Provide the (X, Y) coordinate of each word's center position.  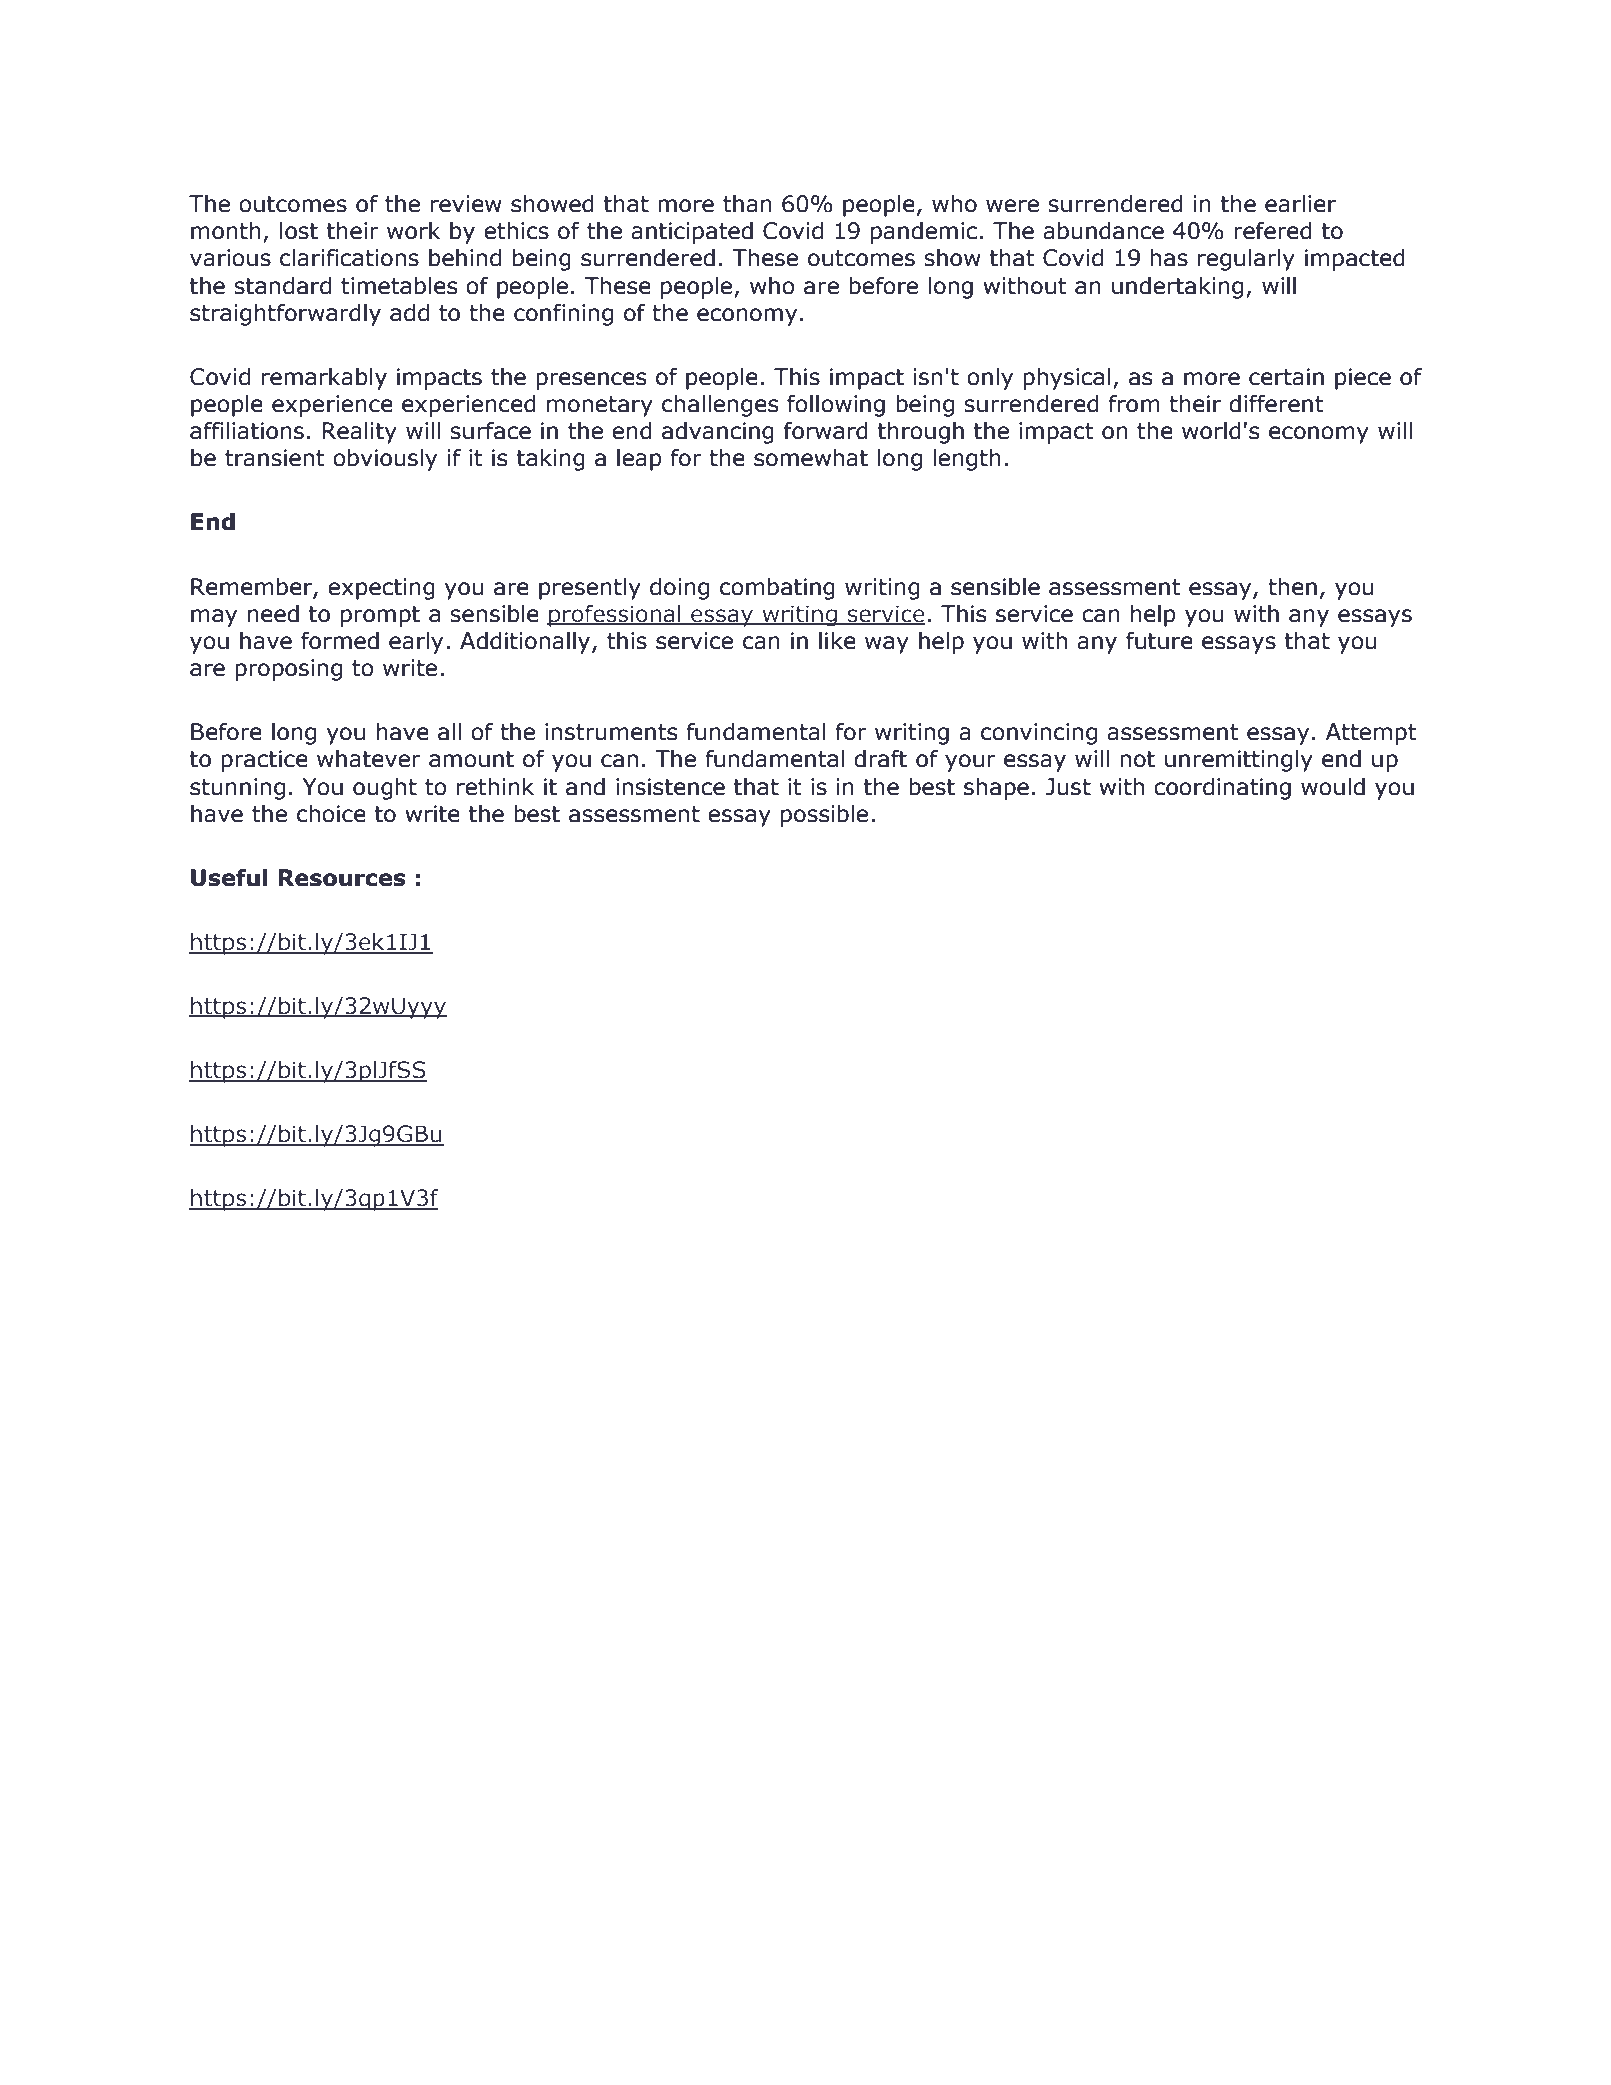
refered (1273, 230)
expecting (381, 589)
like (837, 640)
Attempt (1371, 734)
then (1292, 586)
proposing (288, 670)
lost (299, 231)
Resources (342, 878)
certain (1286, 377)
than (747, 203)
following (836, 405)
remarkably (324, 378)
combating (777, 589)
